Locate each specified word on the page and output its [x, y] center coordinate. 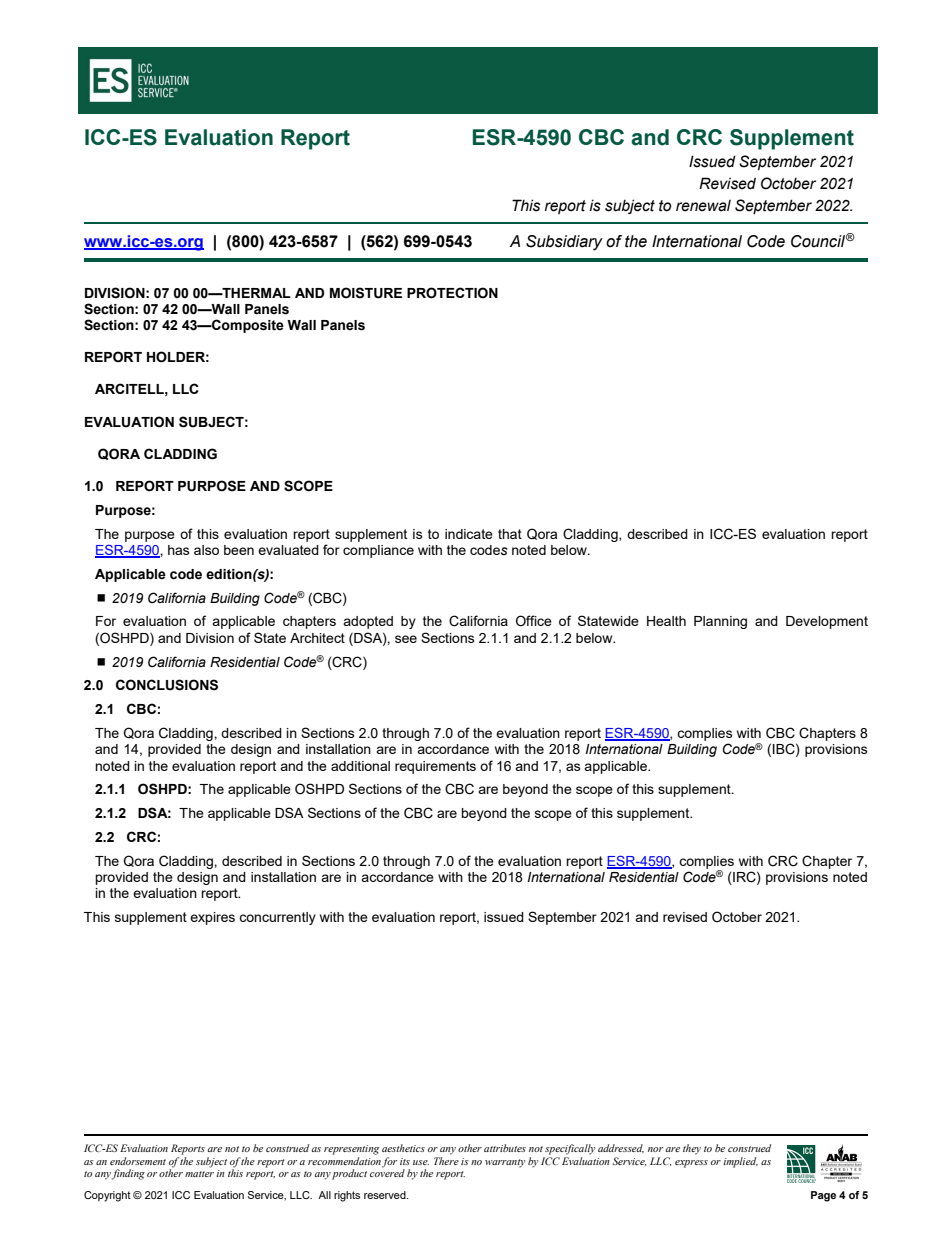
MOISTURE [366, 293]
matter [199, 1174]
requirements [435, 767]
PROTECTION [452, 293]
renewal [703, 206]
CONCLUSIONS [167, 685]
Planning [720, 622]
